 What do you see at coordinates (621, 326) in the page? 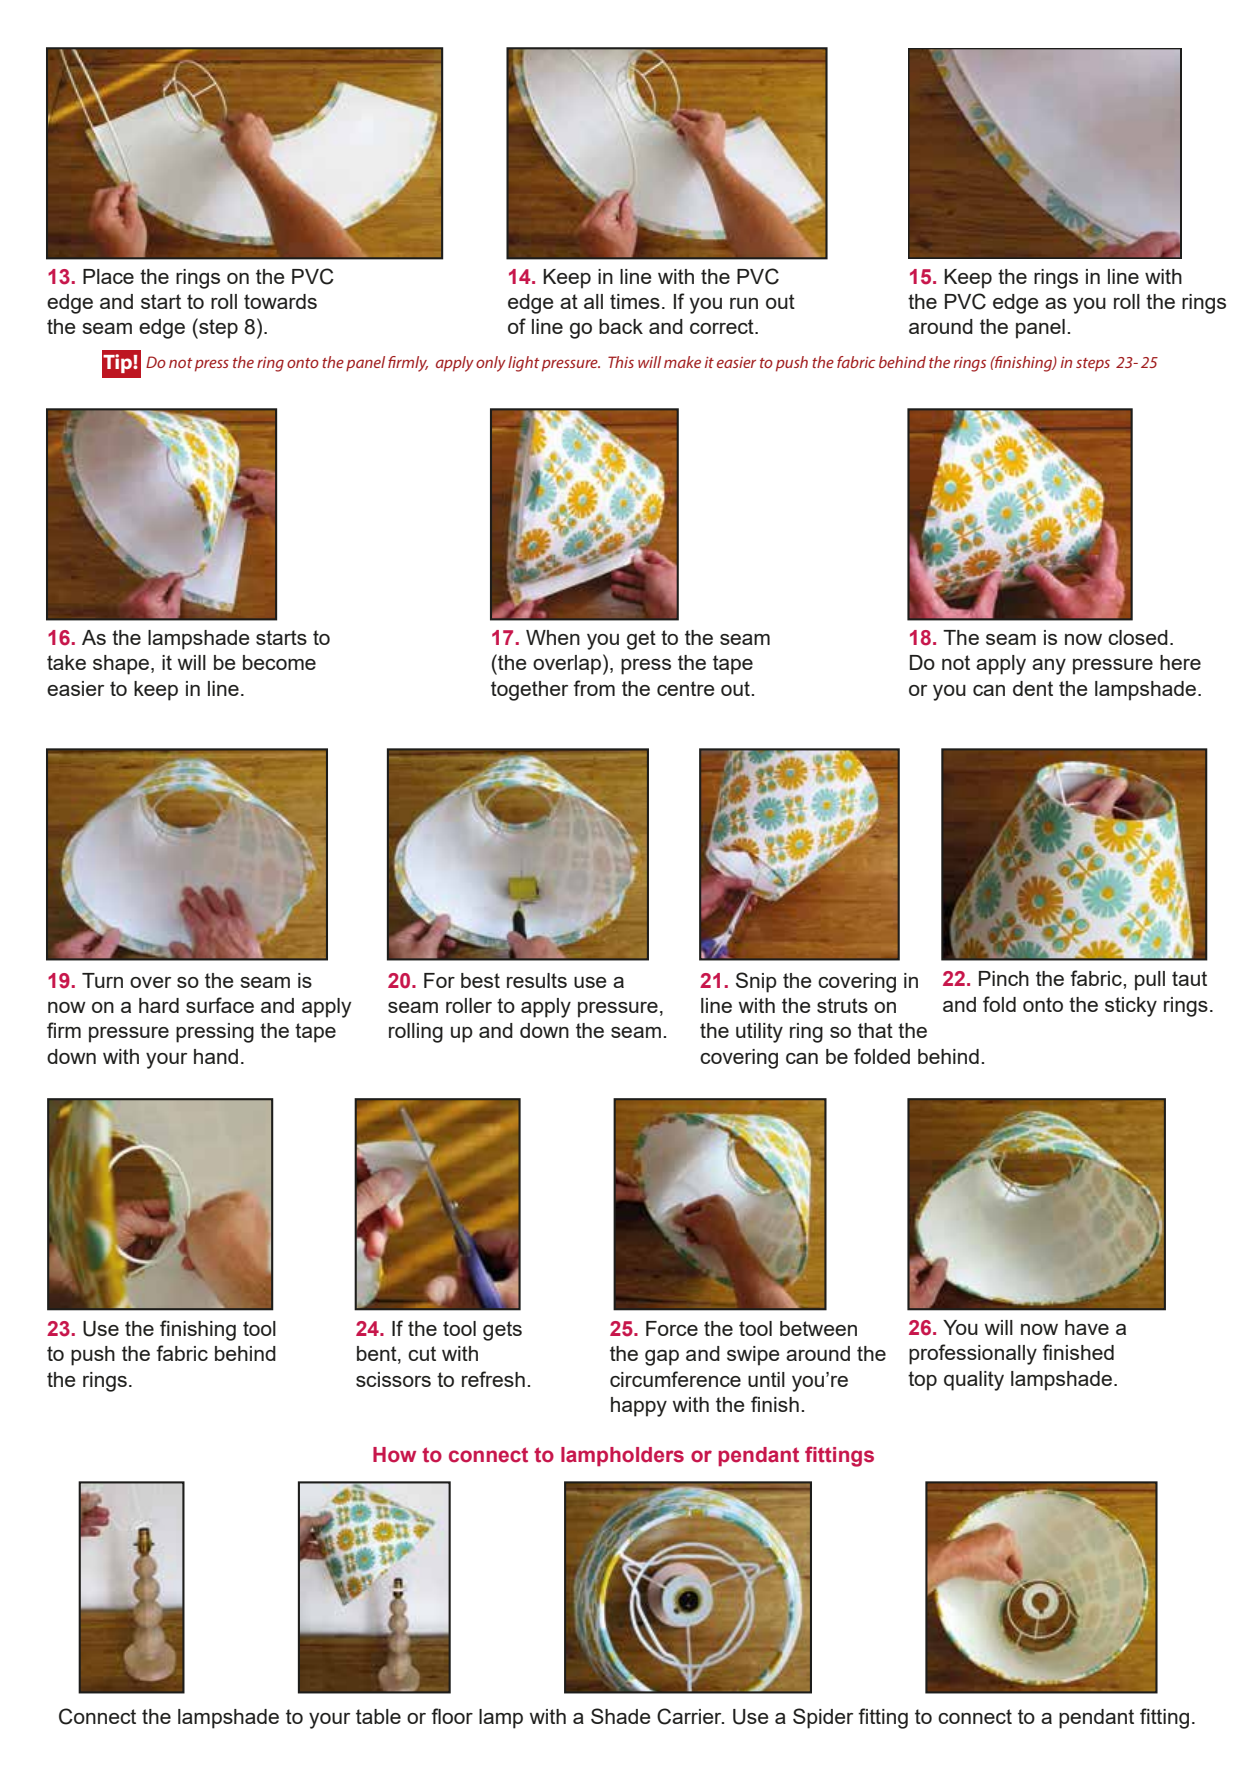
I see `back` at bounding box center [621, 326].
